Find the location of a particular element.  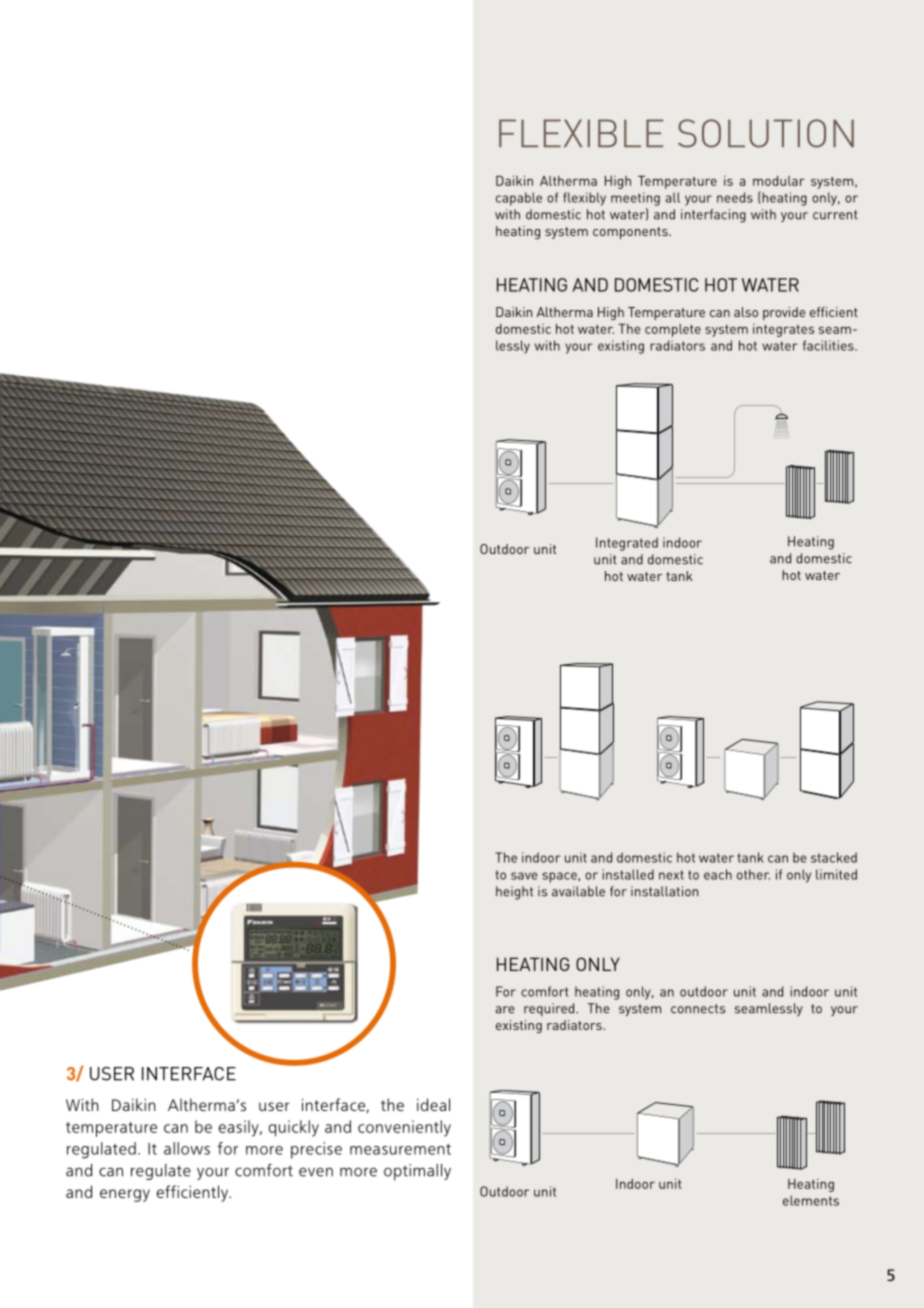

modular is located at coordinates (779, 181).
